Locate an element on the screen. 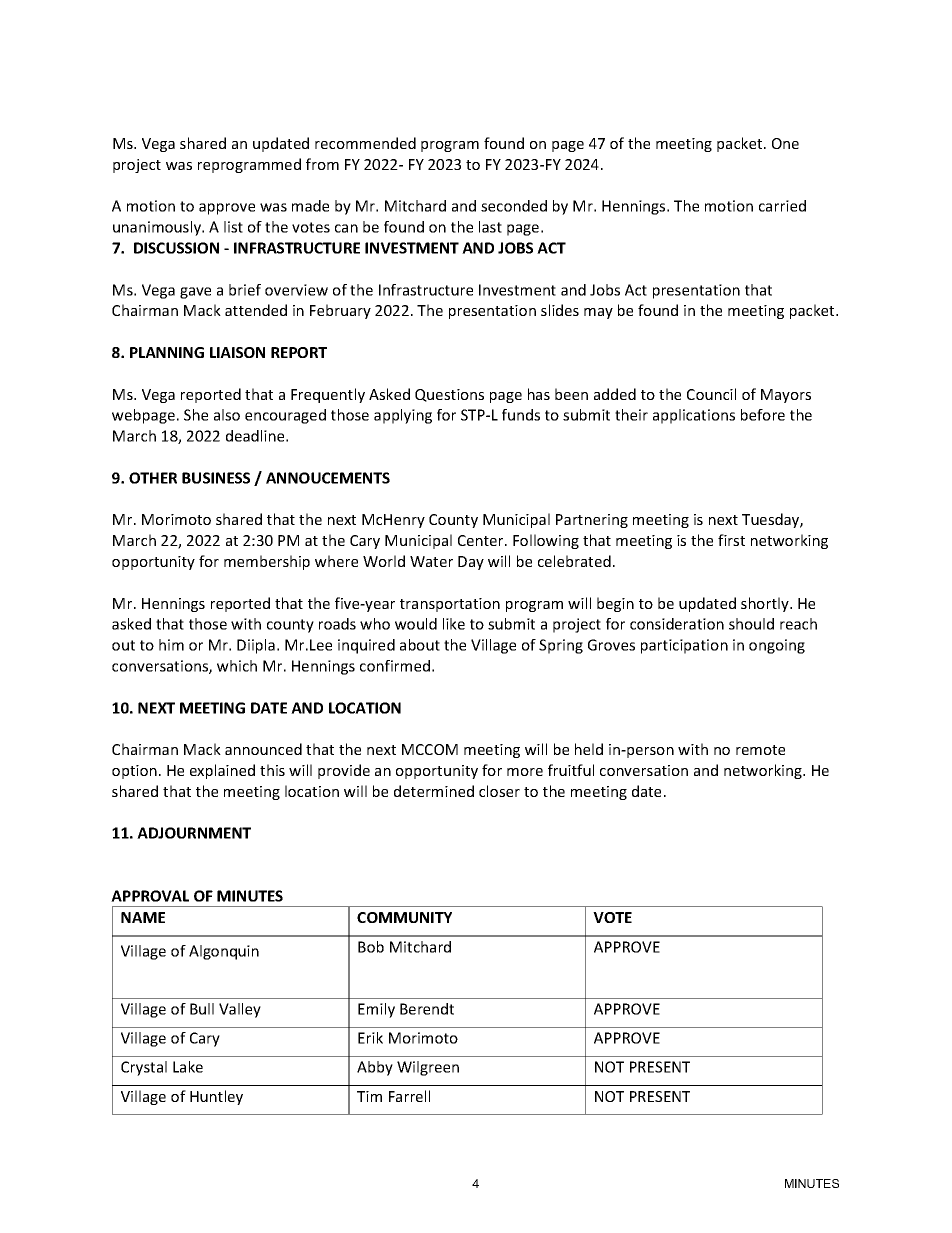 The width and height of the screenshot is (952, 1233). confirmed is located at coordinates (395, 666).
